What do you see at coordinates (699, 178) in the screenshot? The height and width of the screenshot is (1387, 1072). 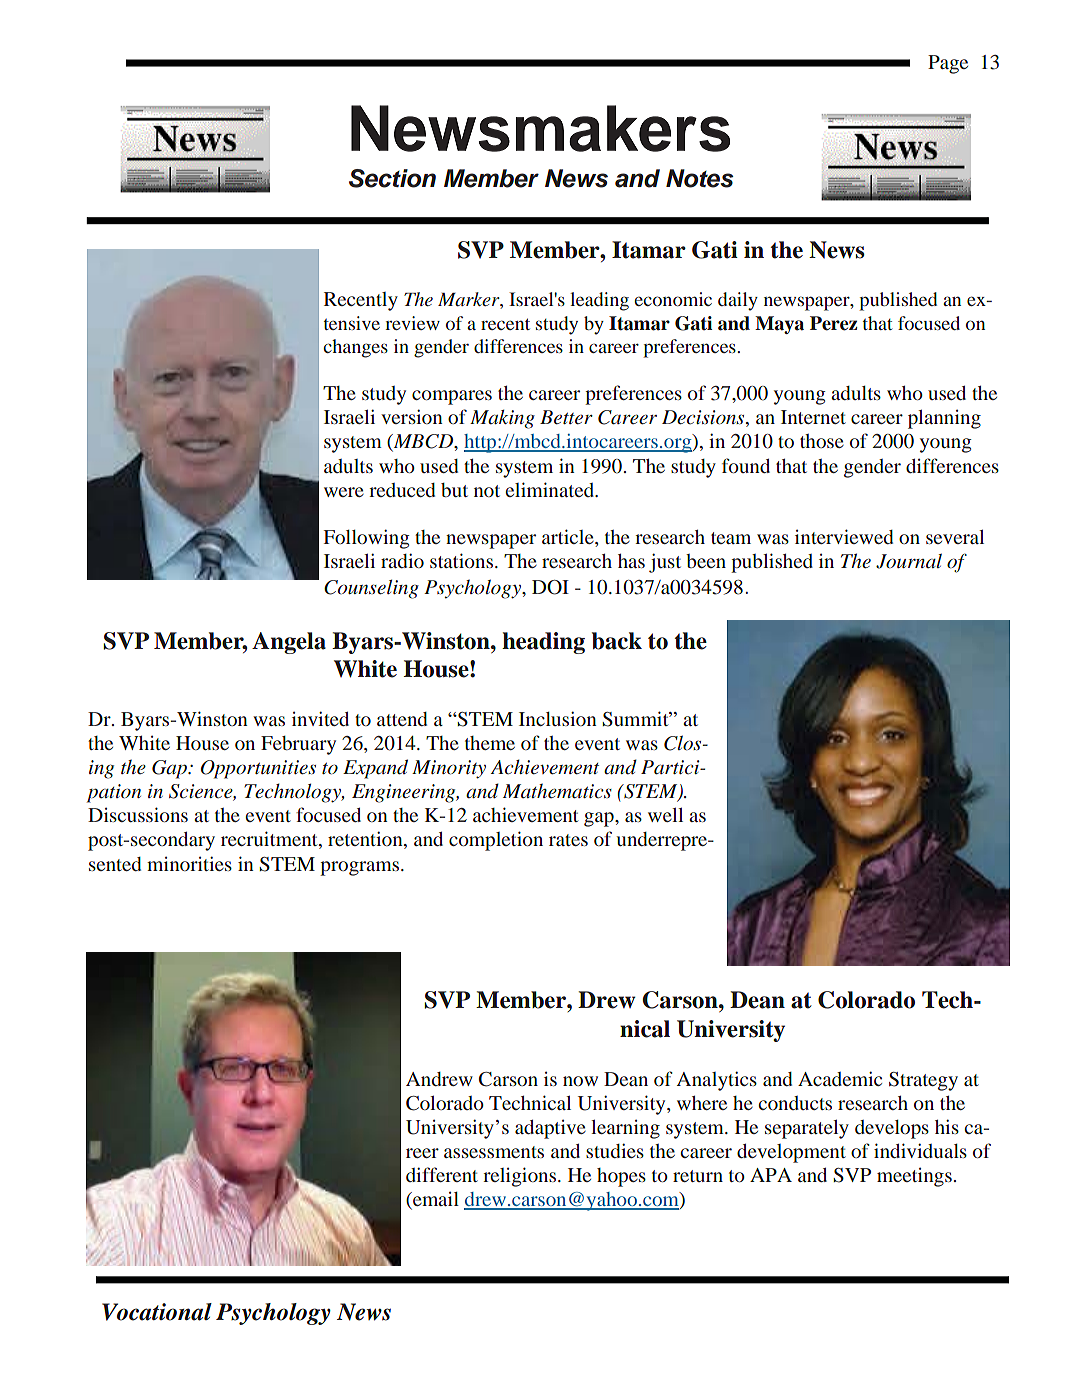 I see `Notes` at bounding box center [699, 178].
